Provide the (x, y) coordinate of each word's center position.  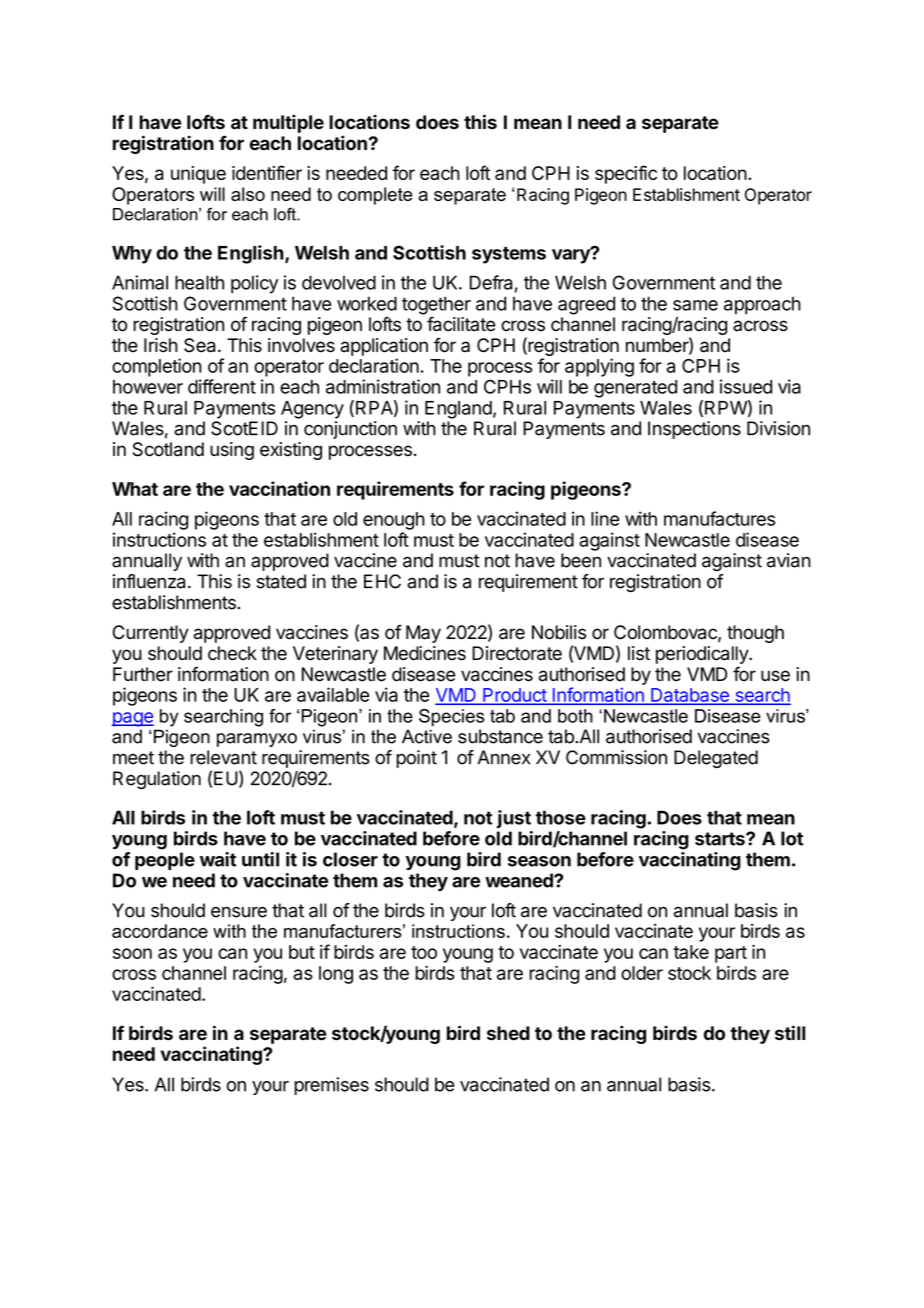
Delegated (716, 759)
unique (198, 175)
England (458, 410)
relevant (223, 757)
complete (375, 196)
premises (331, 1086)
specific (626, 174)
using (232, 451)
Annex (504, 757)
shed (508, 1033)
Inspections (694, 430)
